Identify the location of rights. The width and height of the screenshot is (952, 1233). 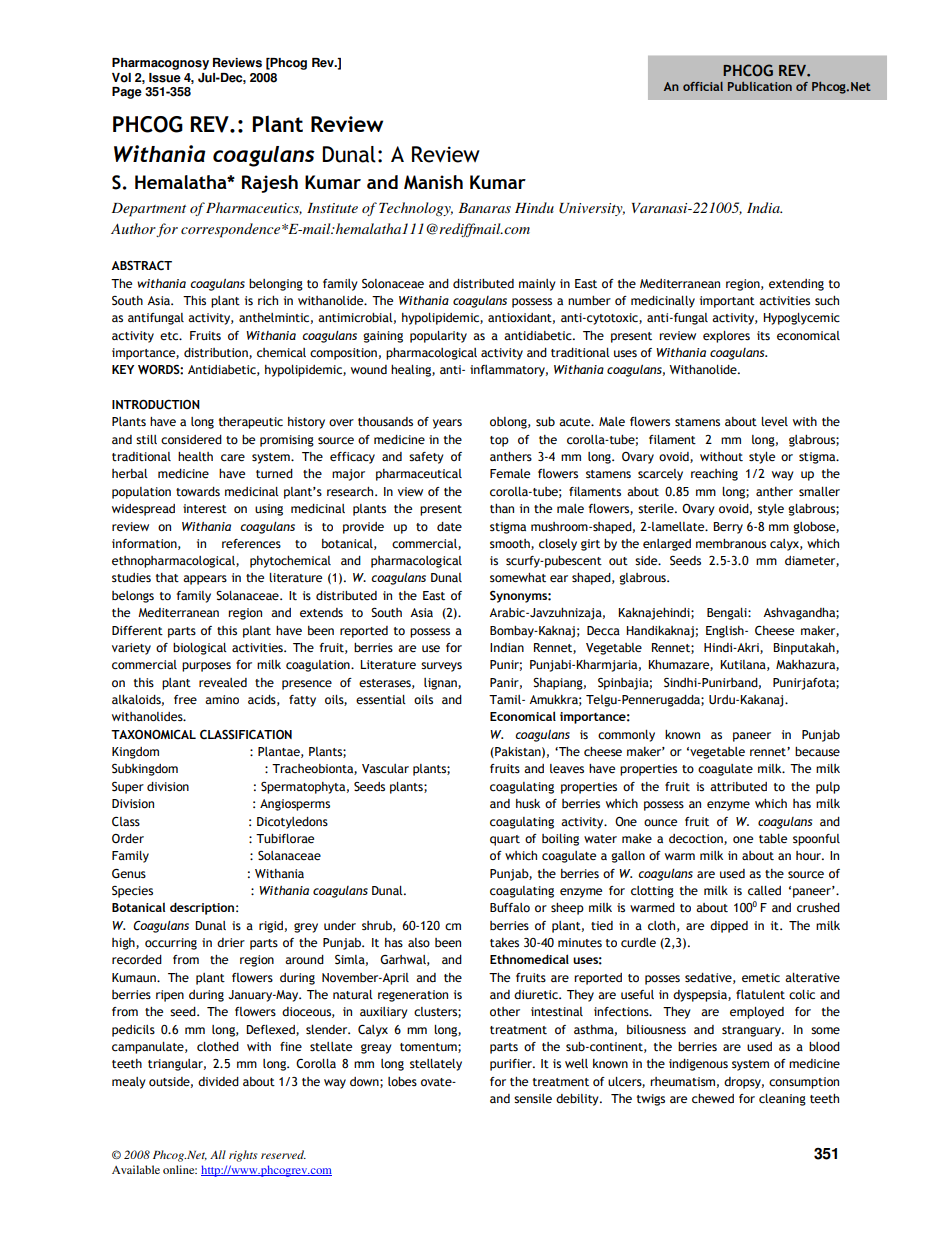
(243, 1156).
